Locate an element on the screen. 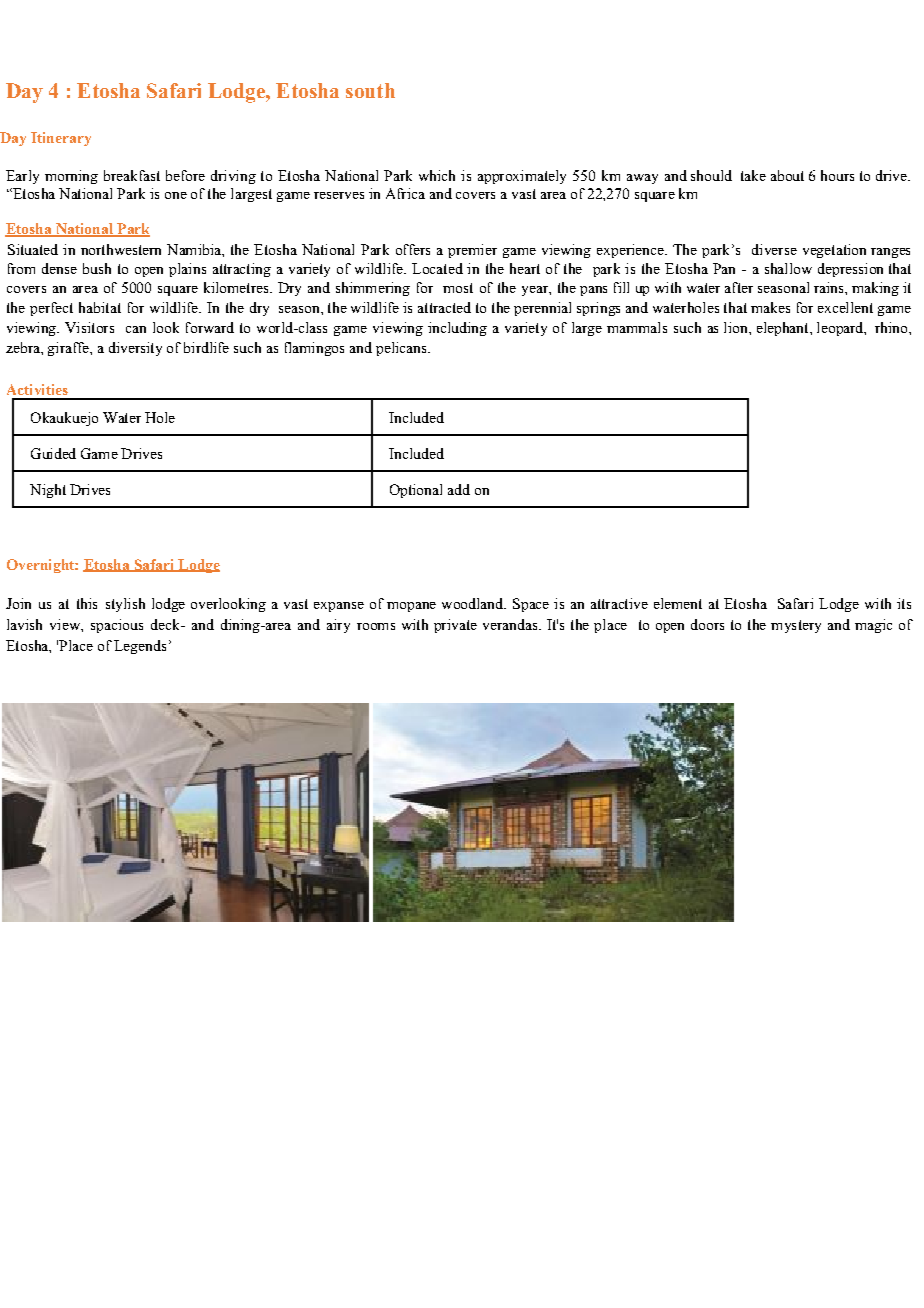  add is located at coordinates (459, 489).
